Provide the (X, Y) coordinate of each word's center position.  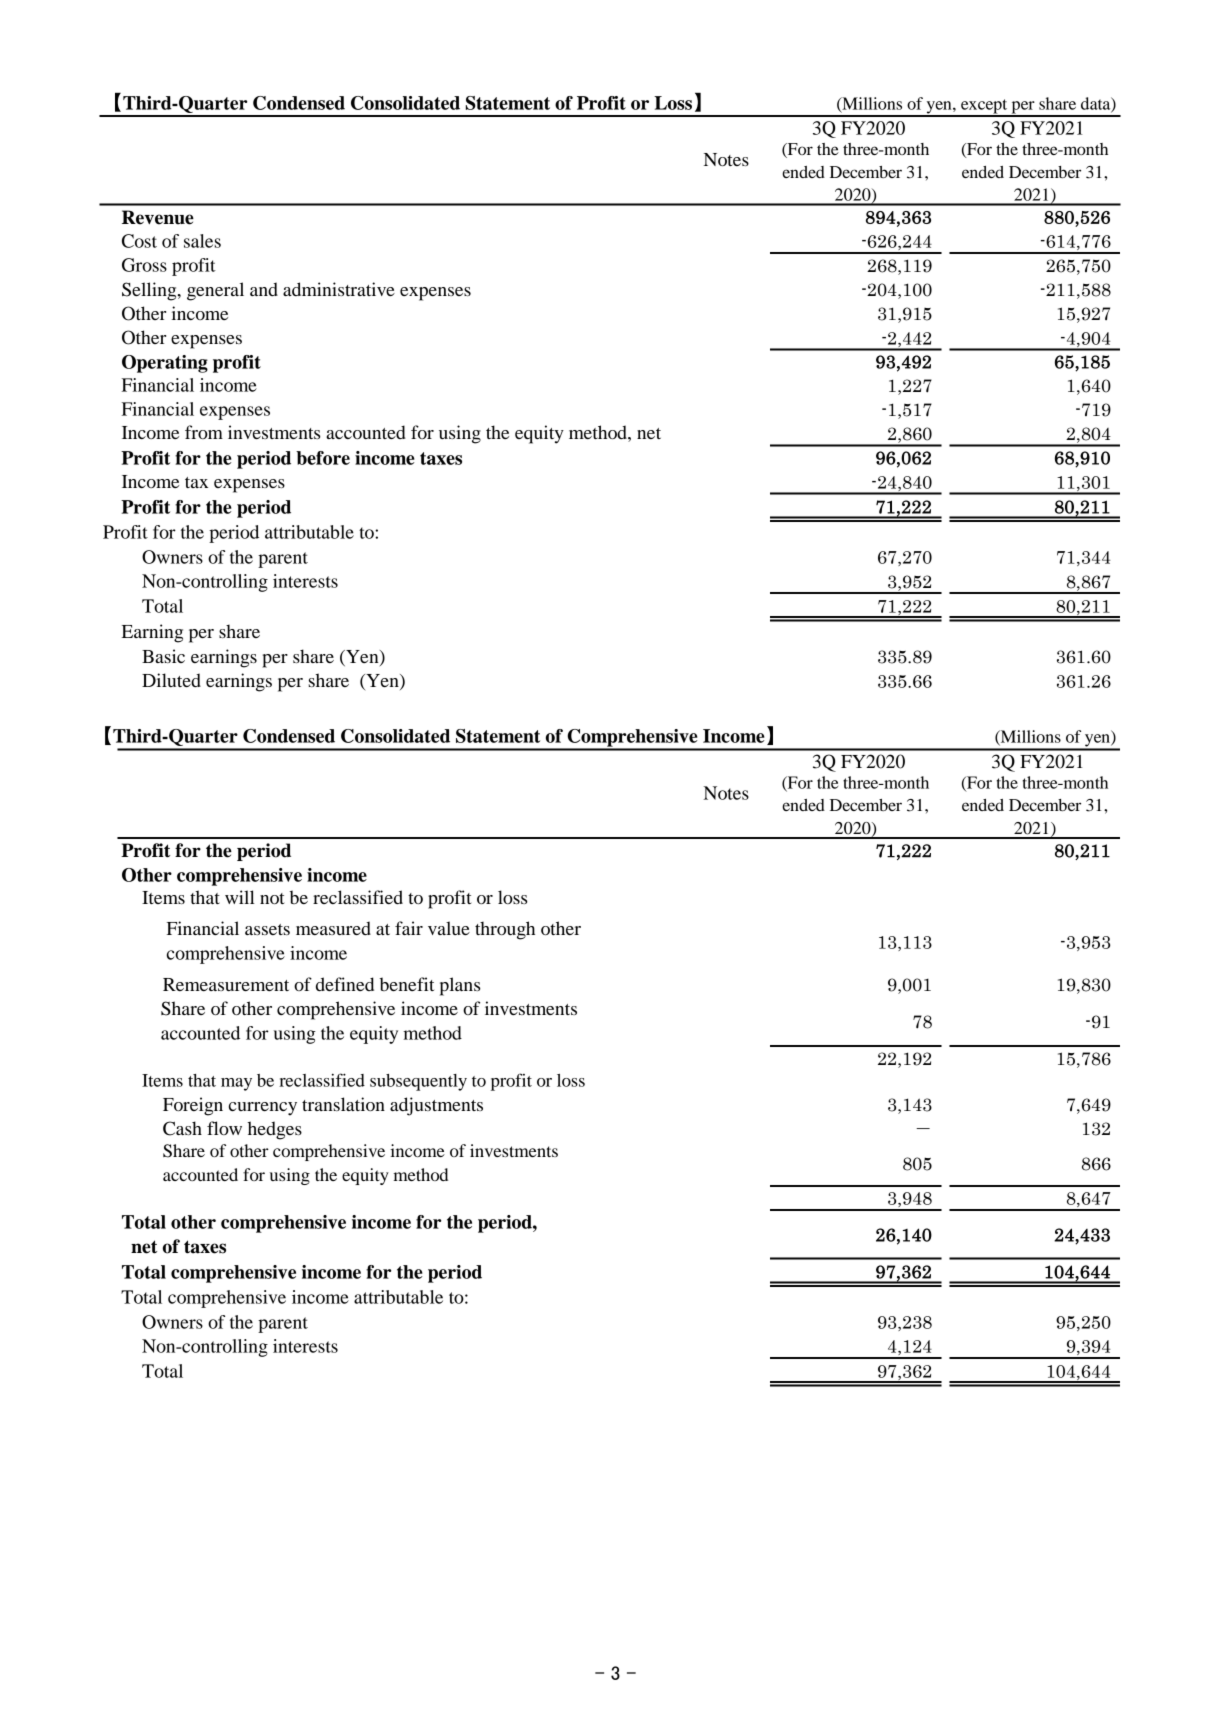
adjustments (436, 1106)
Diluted (171, 680)
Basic (163, 656)
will (240, 897)
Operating (165, 364)
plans (460, 986)
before (323, 458)
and (264, 289)
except (984, 107)
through (505, 930)
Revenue (158, 217)
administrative (339, 289)
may (236, 1084)
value (449, 928)
